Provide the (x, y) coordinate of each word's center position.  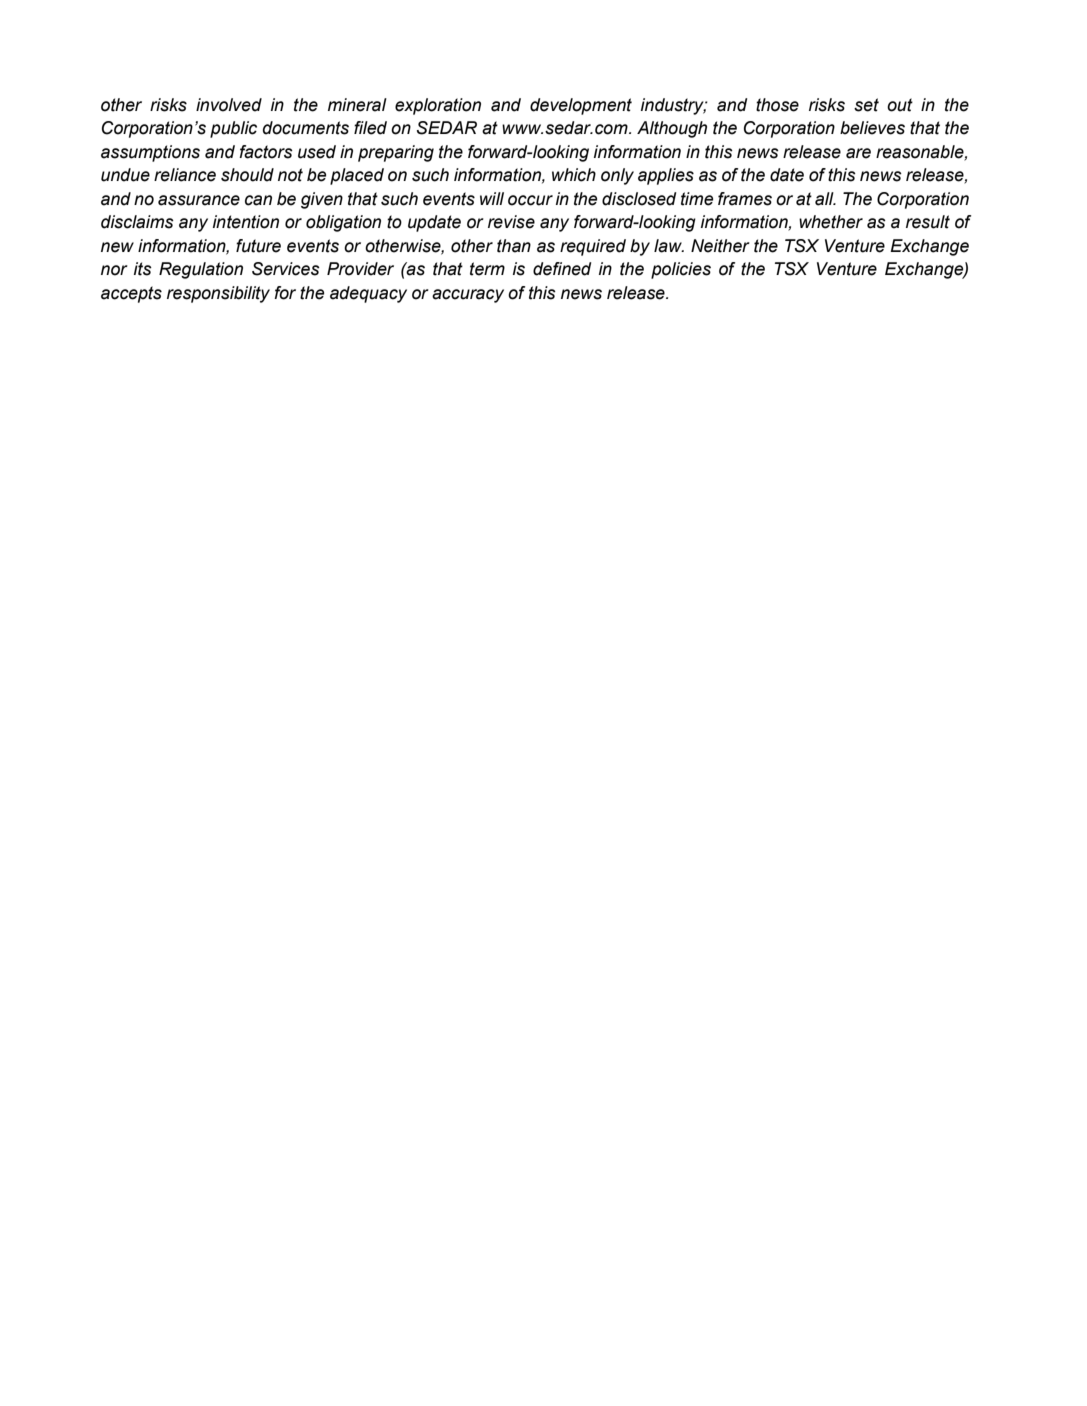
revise (511, 222)
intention (246, 222)
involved (229, 105)
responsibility (218, 294)
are (858, 153)
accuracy (468, 296)
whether (831, 222)
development (581, 106)
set (866, 105)
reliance (185, 175)
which (574, 175)
